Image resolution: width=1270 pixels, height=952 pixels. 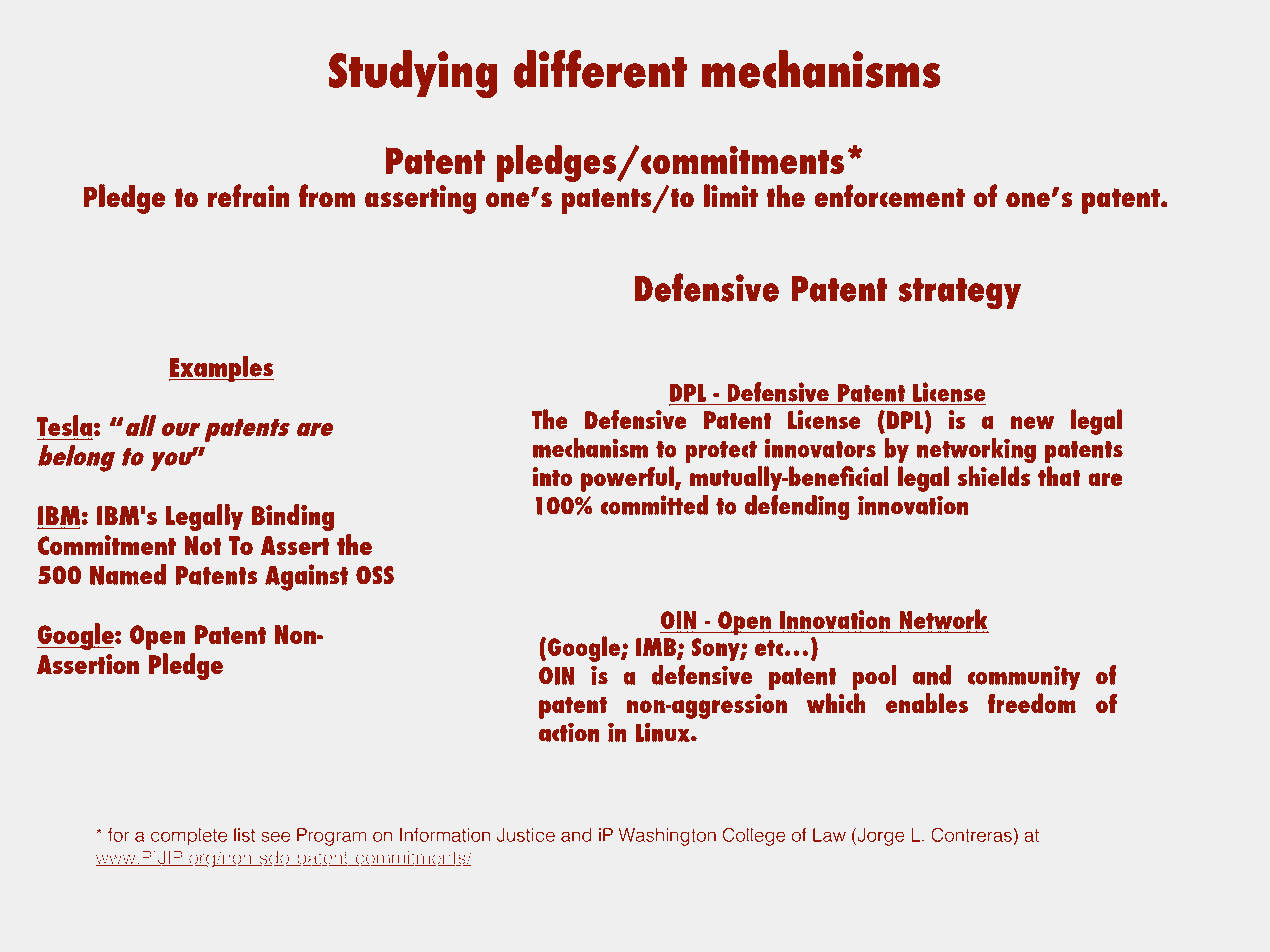 What do you see at coordinates (526, 835) in the image?
I see `Justice` at bounding box center [526, 835].
